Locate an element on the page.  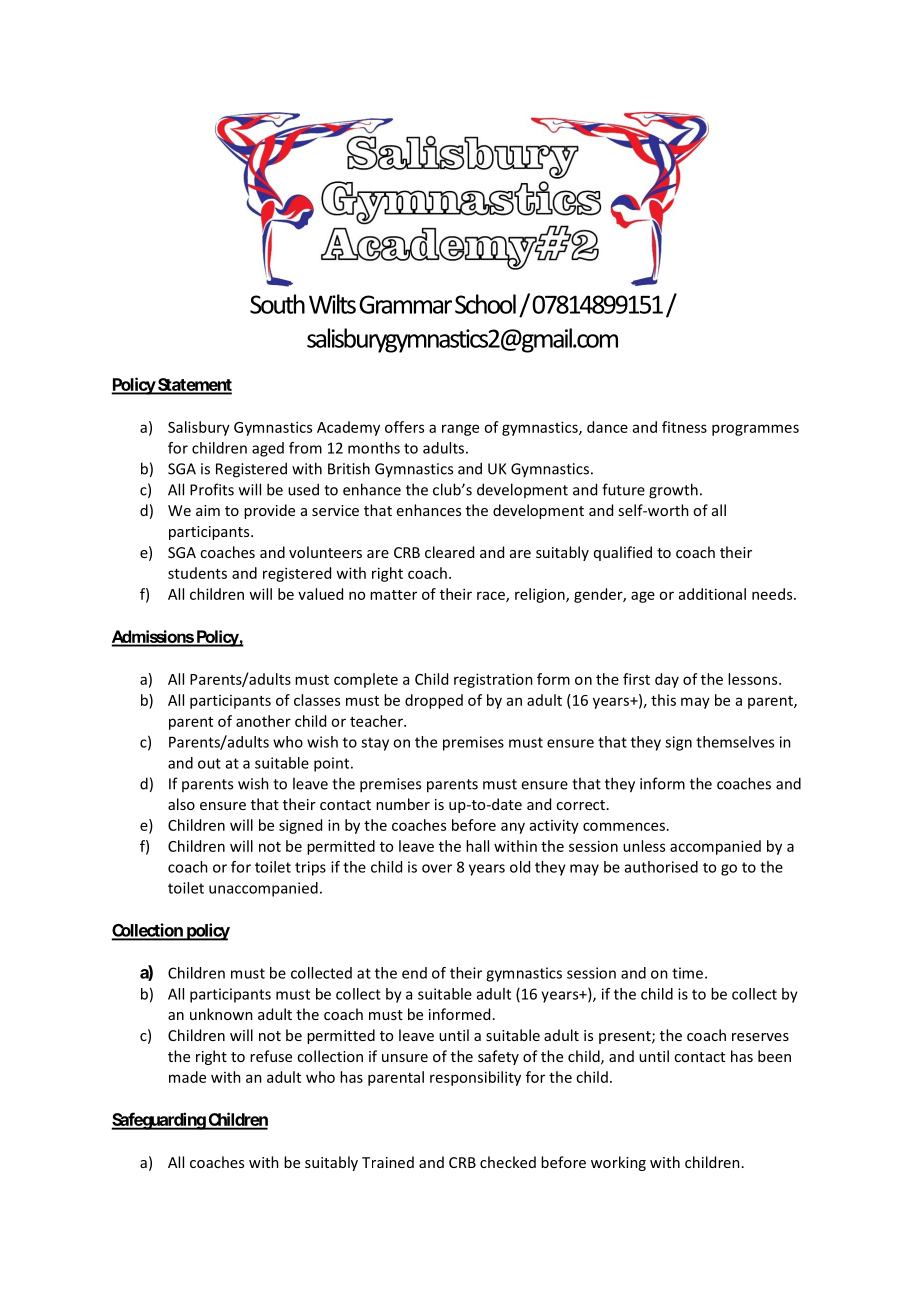
Grammar is located at coordinates (405, 304).
